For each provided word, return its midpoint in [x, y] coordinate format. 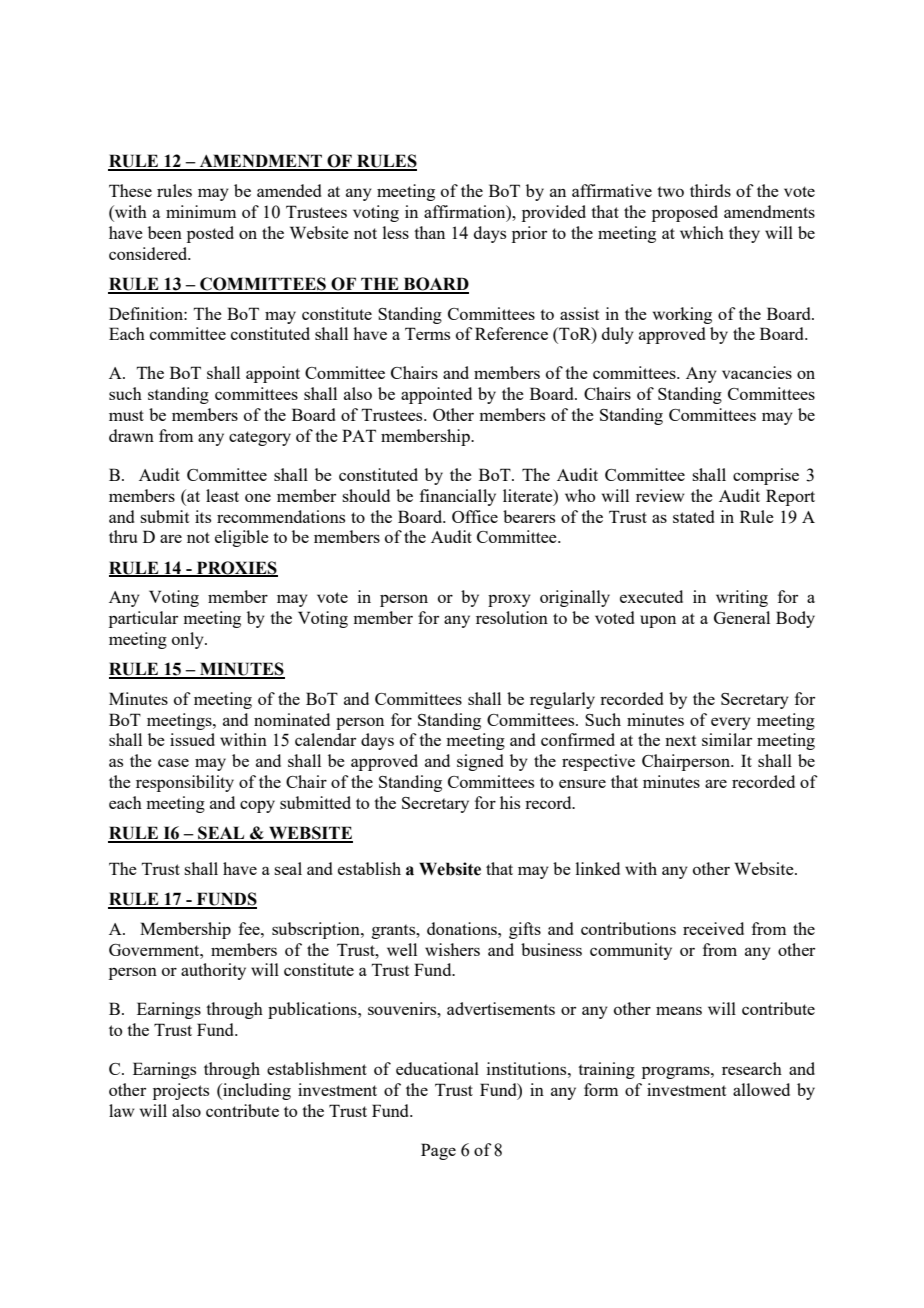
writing [742, 598]
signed [480, 762]
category [260, 438]
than [429, 232]
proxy [509, 600]
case [173, 762]
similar [727, 739]
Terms [427, 333]
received [713, 928]
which [702, 232]
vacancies [757, 372]
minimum [201, 211]
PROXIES [236, 568]
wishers [452, 949]
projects [181, 1091]
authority [213, 971]
